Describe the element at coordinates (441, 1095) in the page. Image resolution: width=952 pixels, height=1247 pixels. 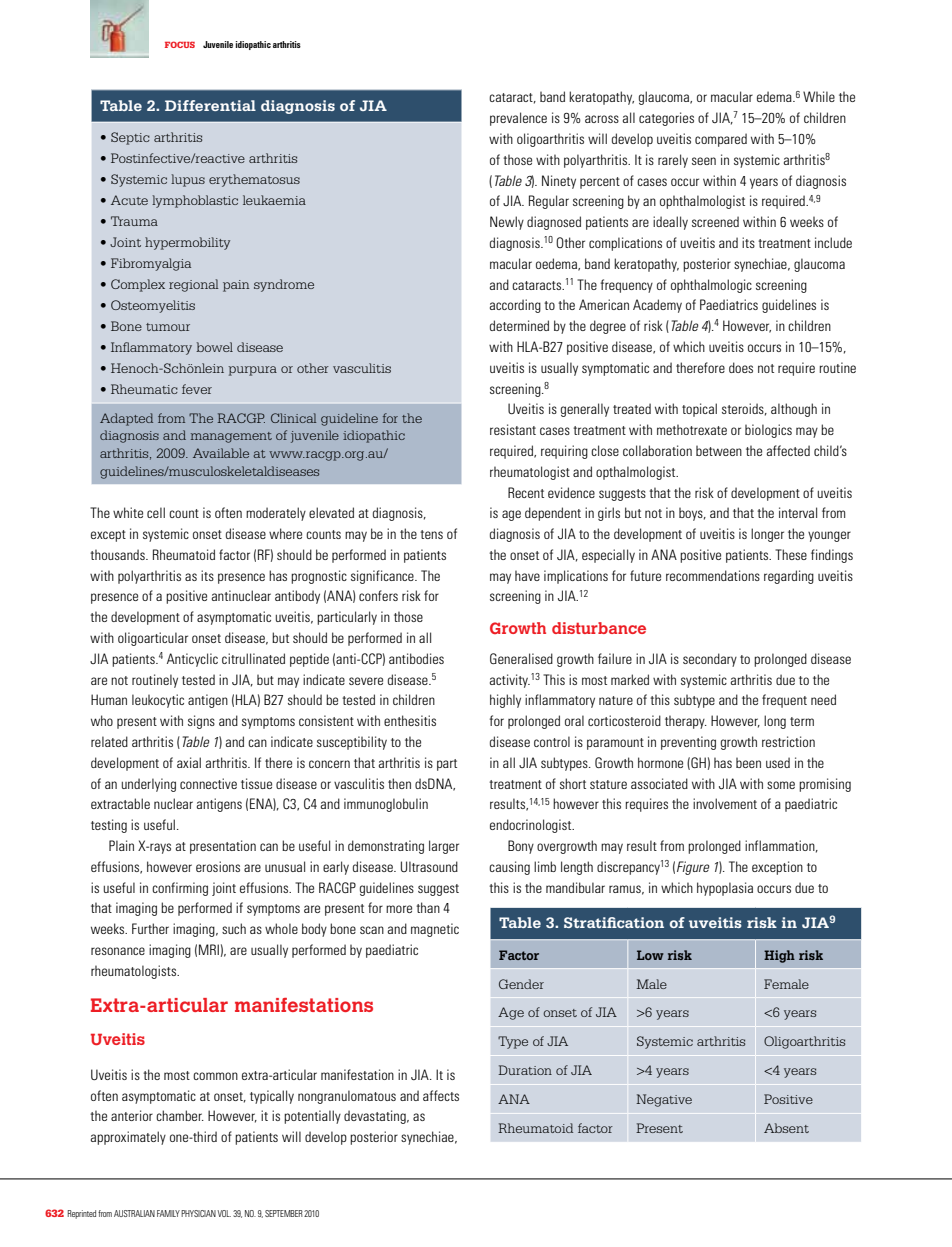
I see `affects` at that location.
